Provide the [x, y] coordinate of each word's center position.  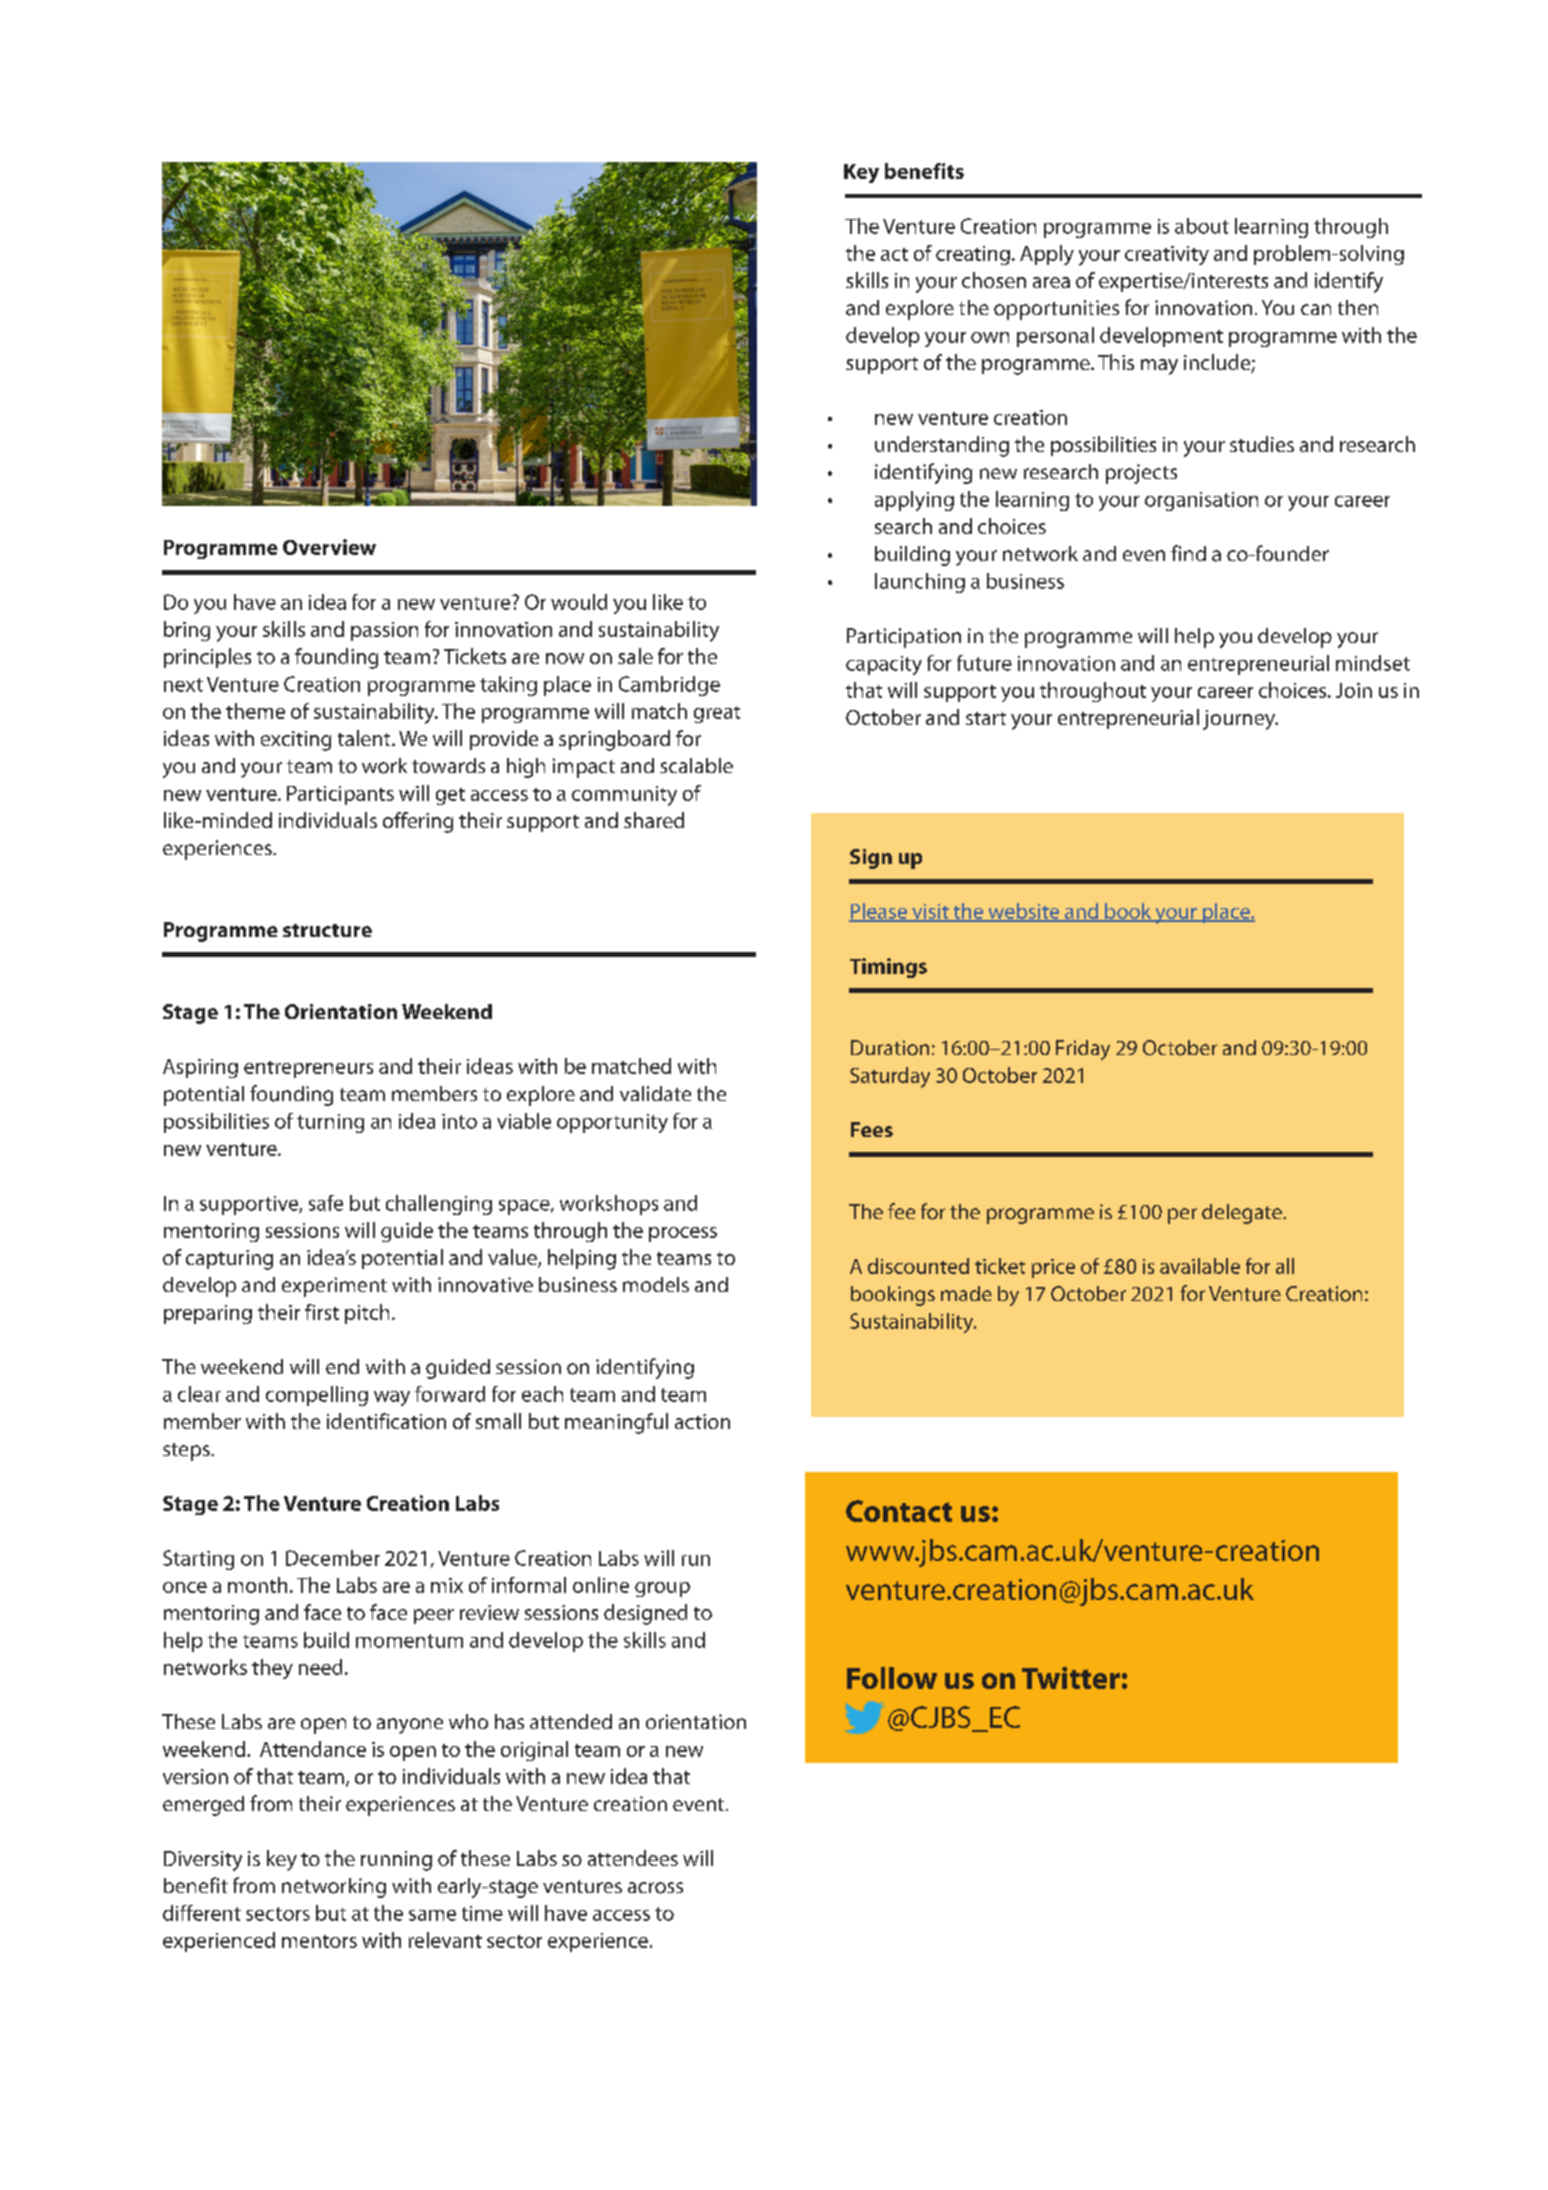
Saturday [890, 1077]
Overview [329, 547]
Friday [1083, 1050]
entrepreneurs [308, 1069]
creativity [1167, 255]
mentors [319, 1941]
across [655, 1888]
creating [973, 255]
